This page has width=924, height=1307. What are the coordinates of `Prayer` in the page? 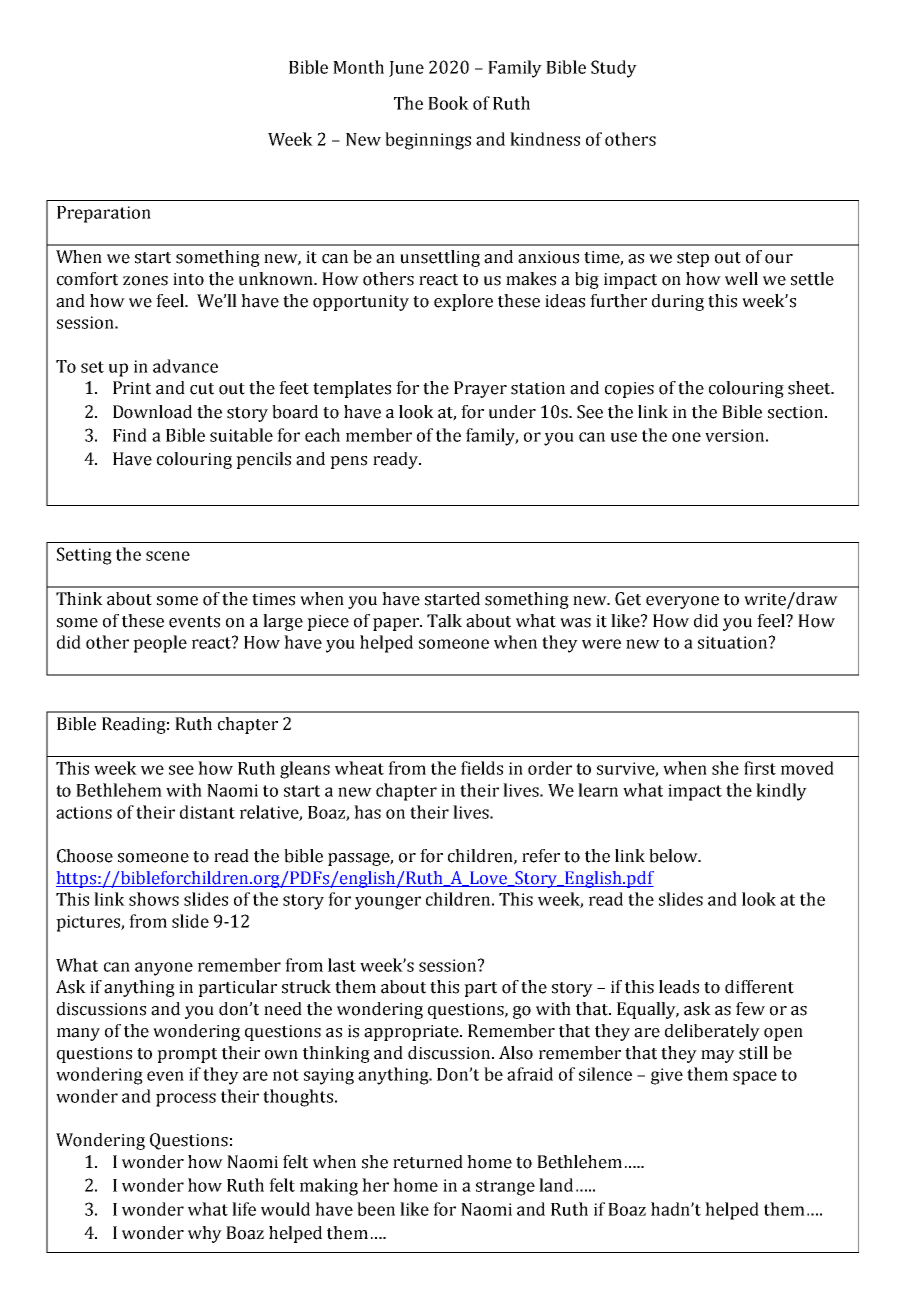 It's located at (480, 389).
